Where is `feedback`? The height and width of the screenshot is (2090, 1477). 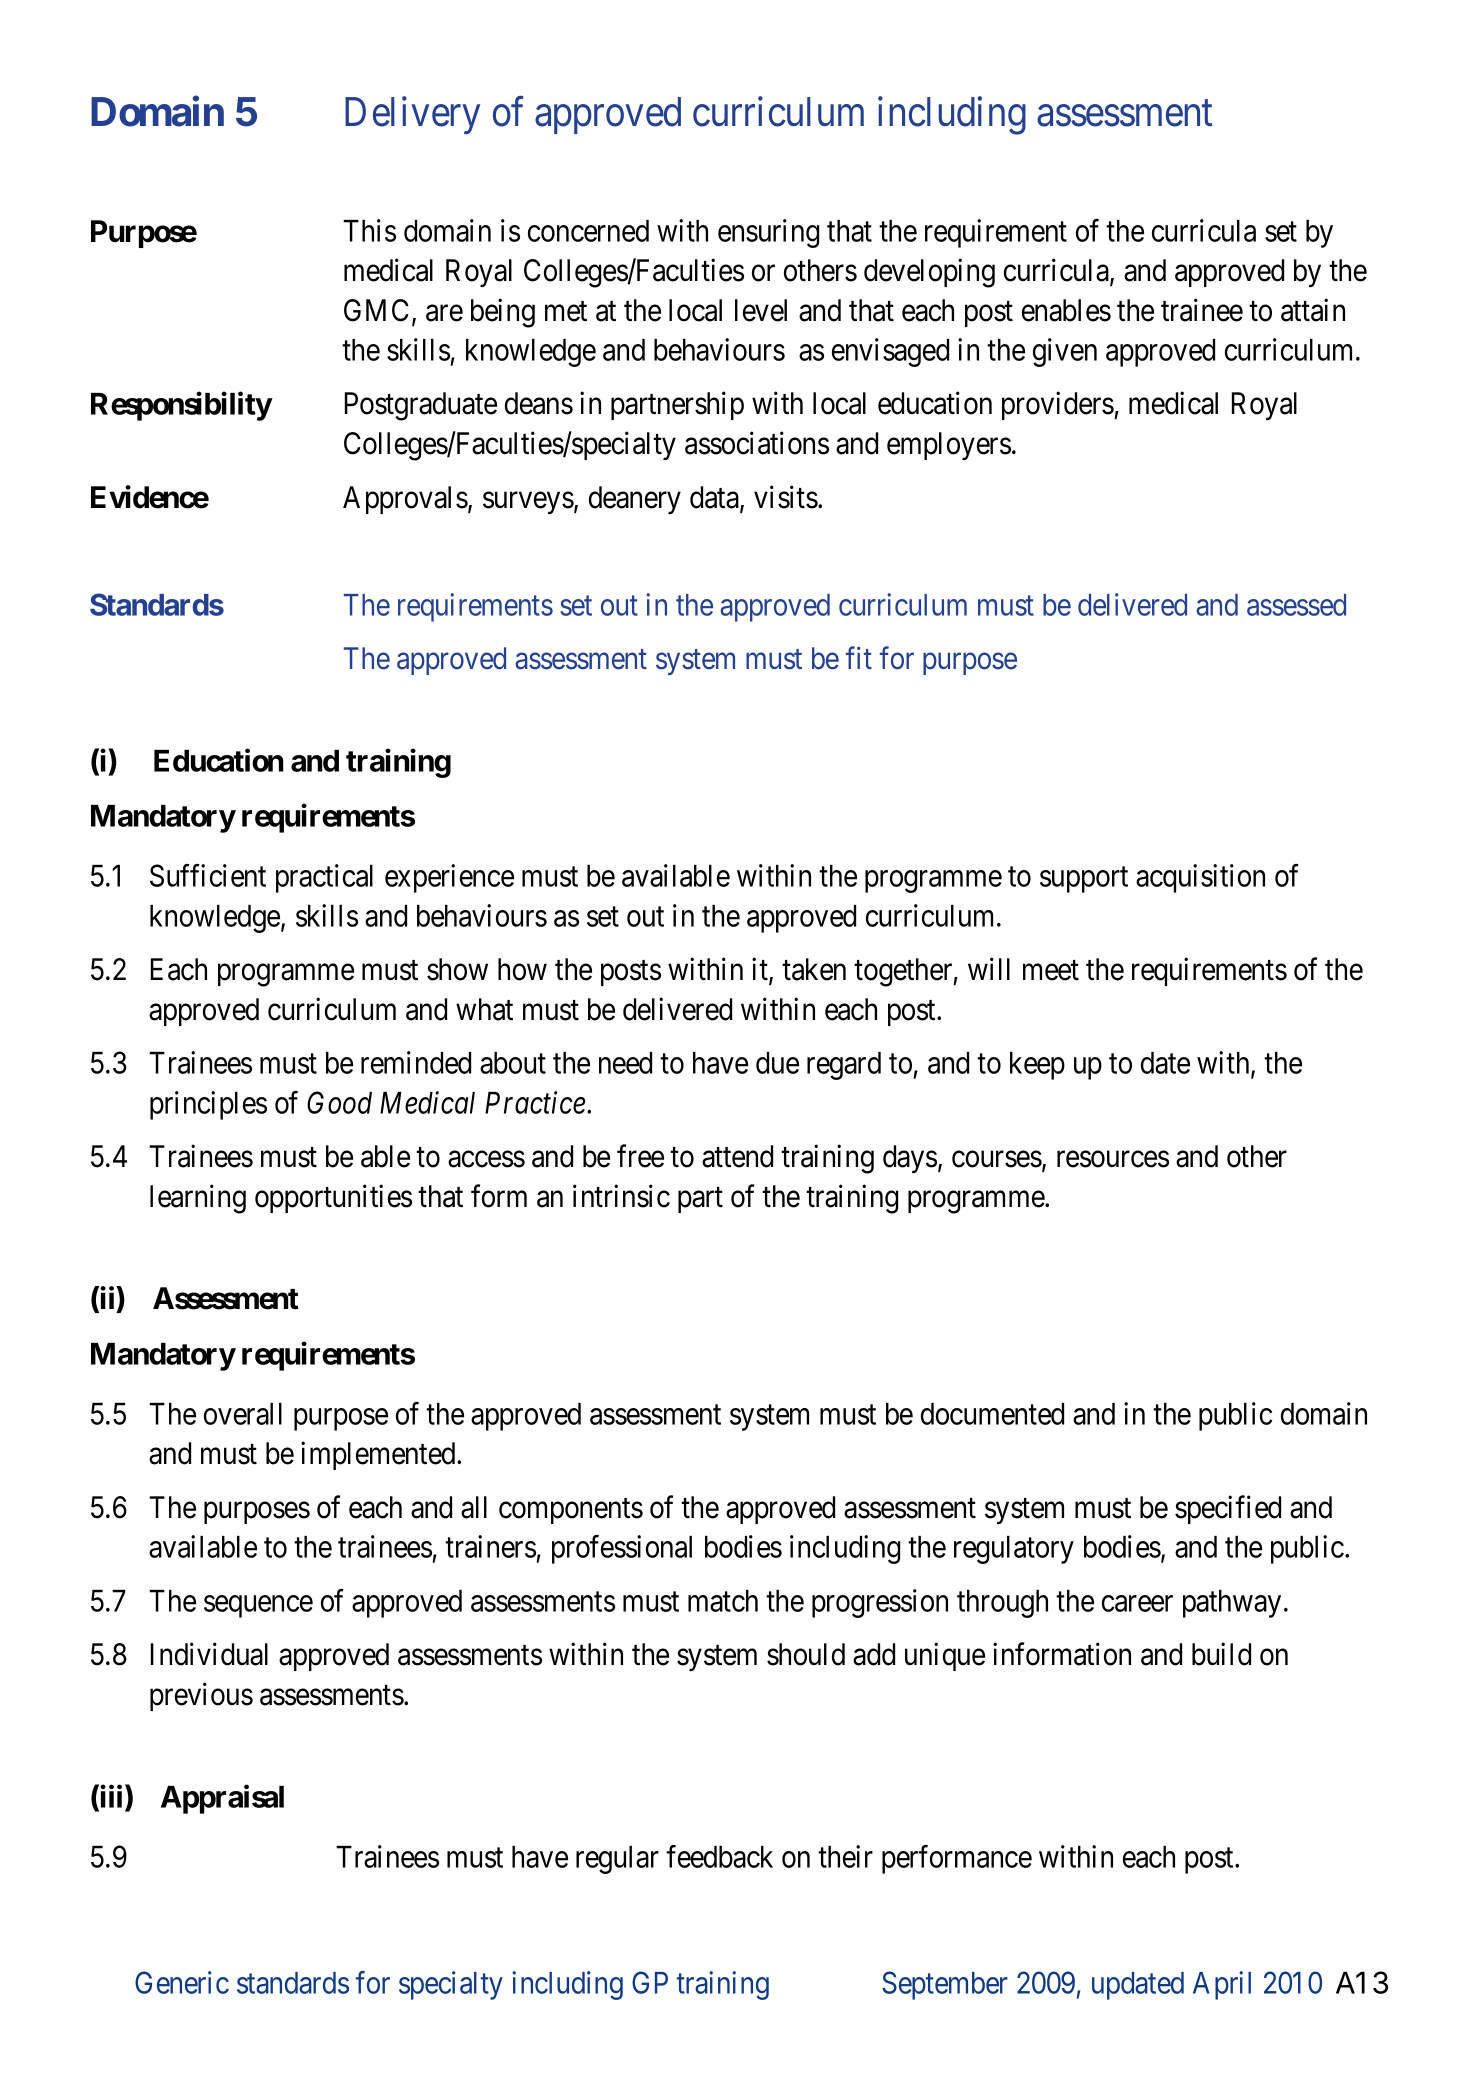 feedback is located at coordinates (719, 1856).
